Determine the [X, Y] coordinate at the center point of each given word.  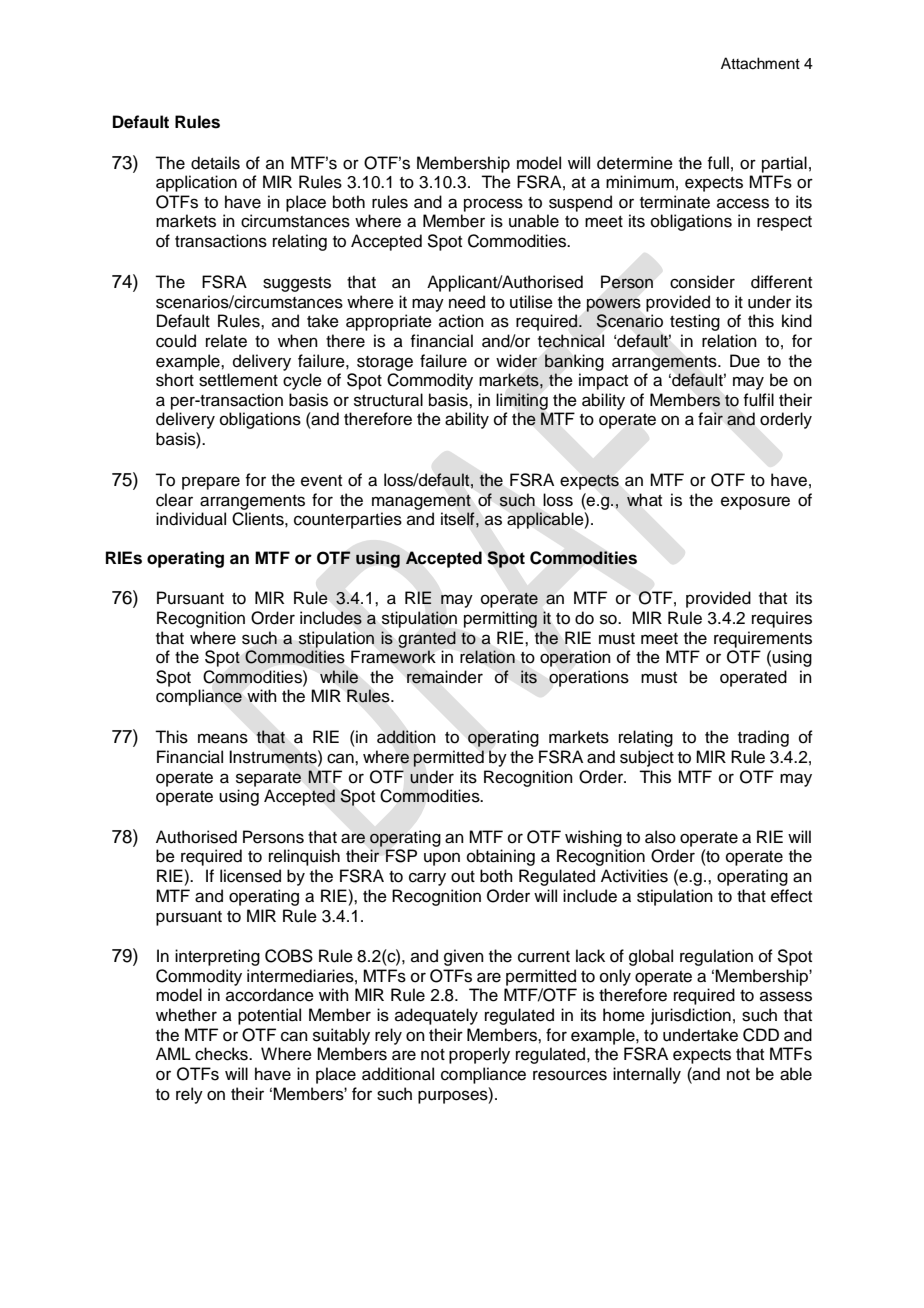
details [215, 163]
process [493, 205]
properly [479, 1055]
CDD [761, 1035]
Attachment [760, 63]
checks [222, 1054]
